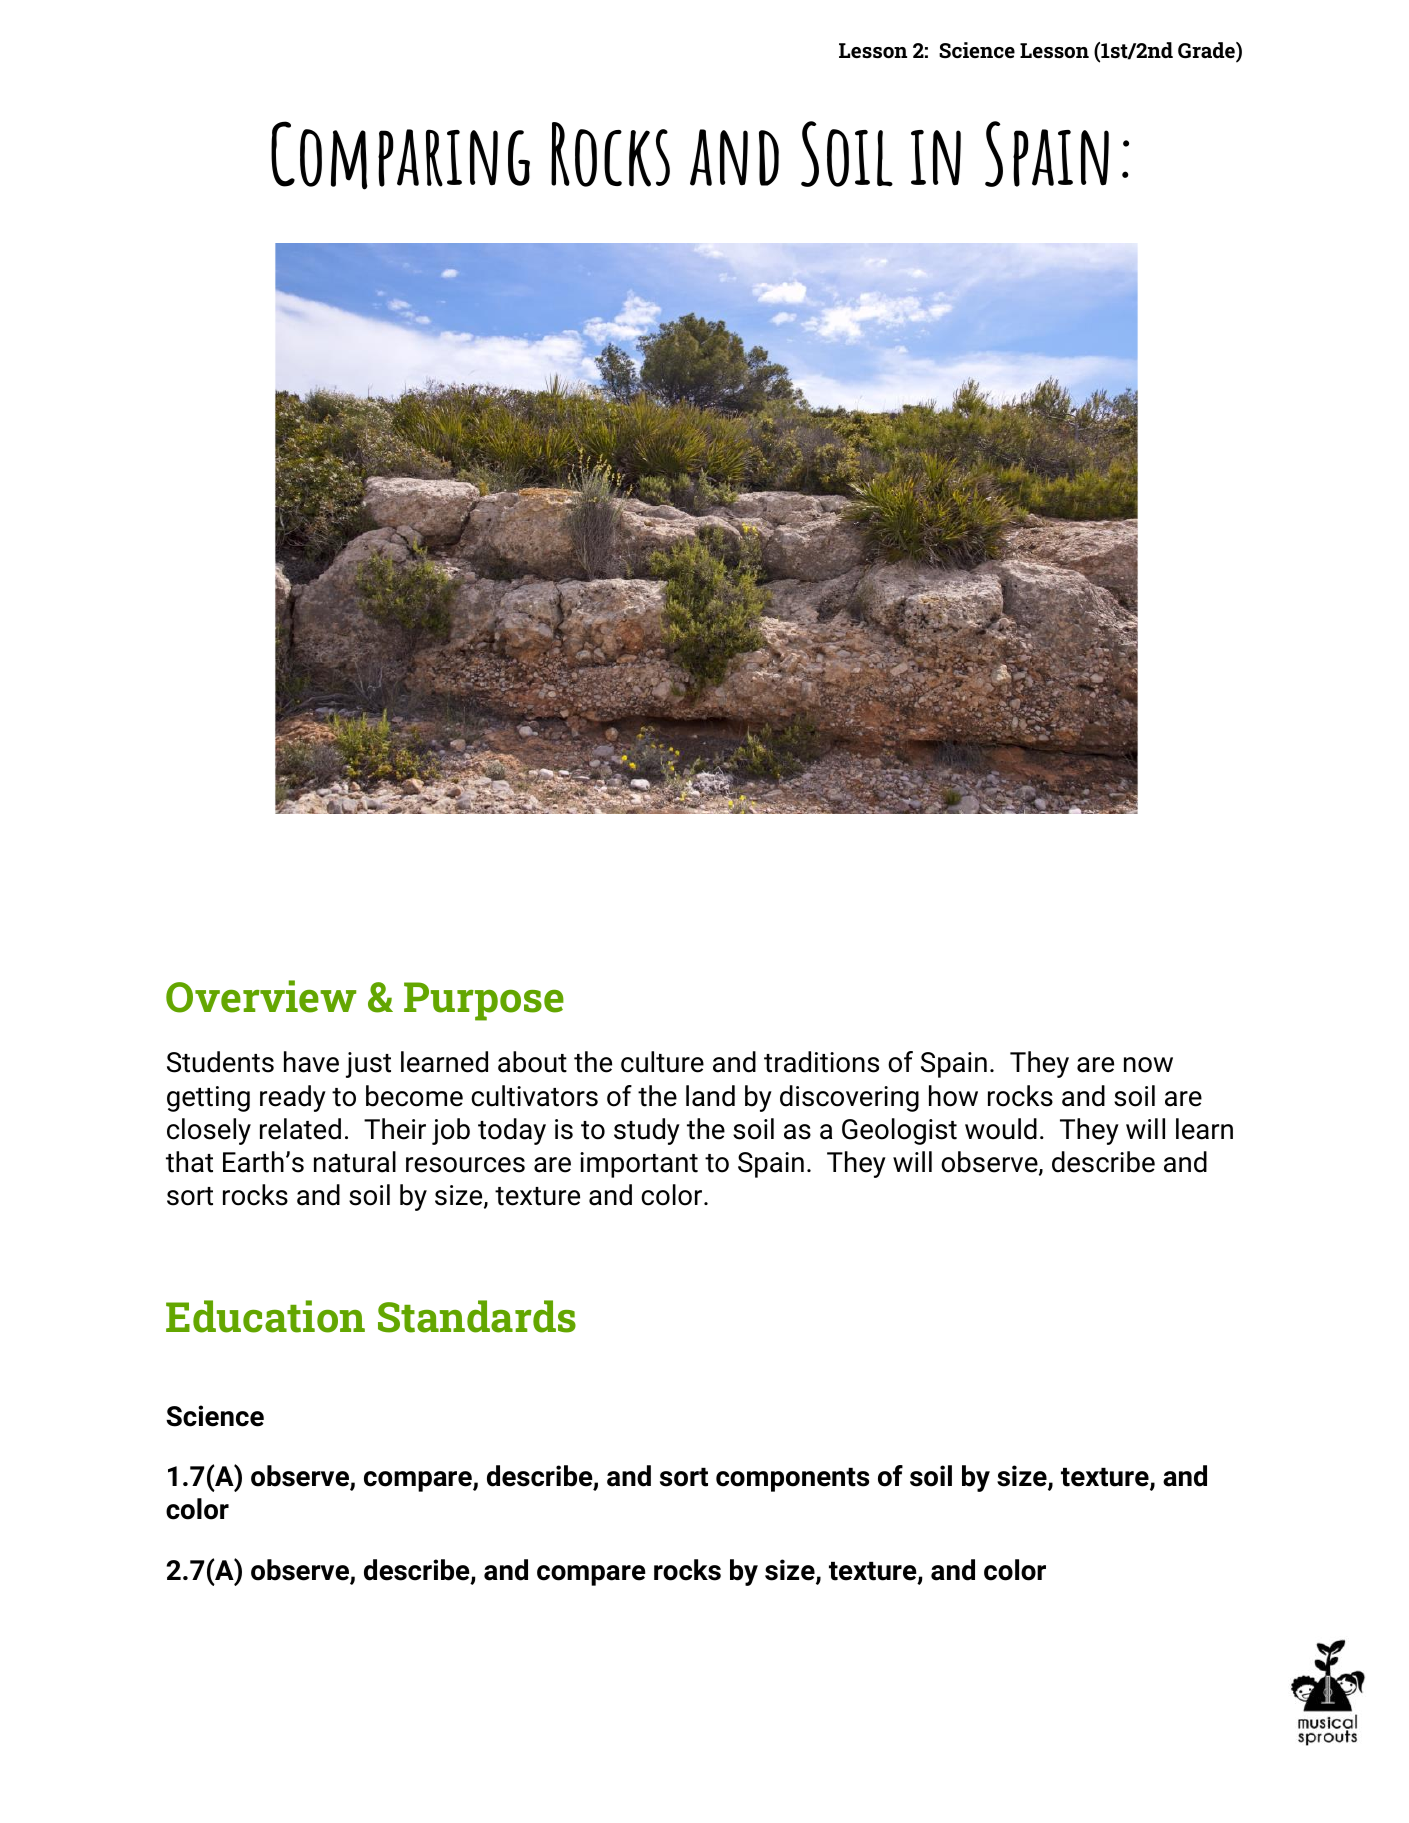 The height and width of the page is (1823, 1409). What do you see at coordinates (293, 1098) in the page?
I see `ready` at bounding box center [293, 1098].
